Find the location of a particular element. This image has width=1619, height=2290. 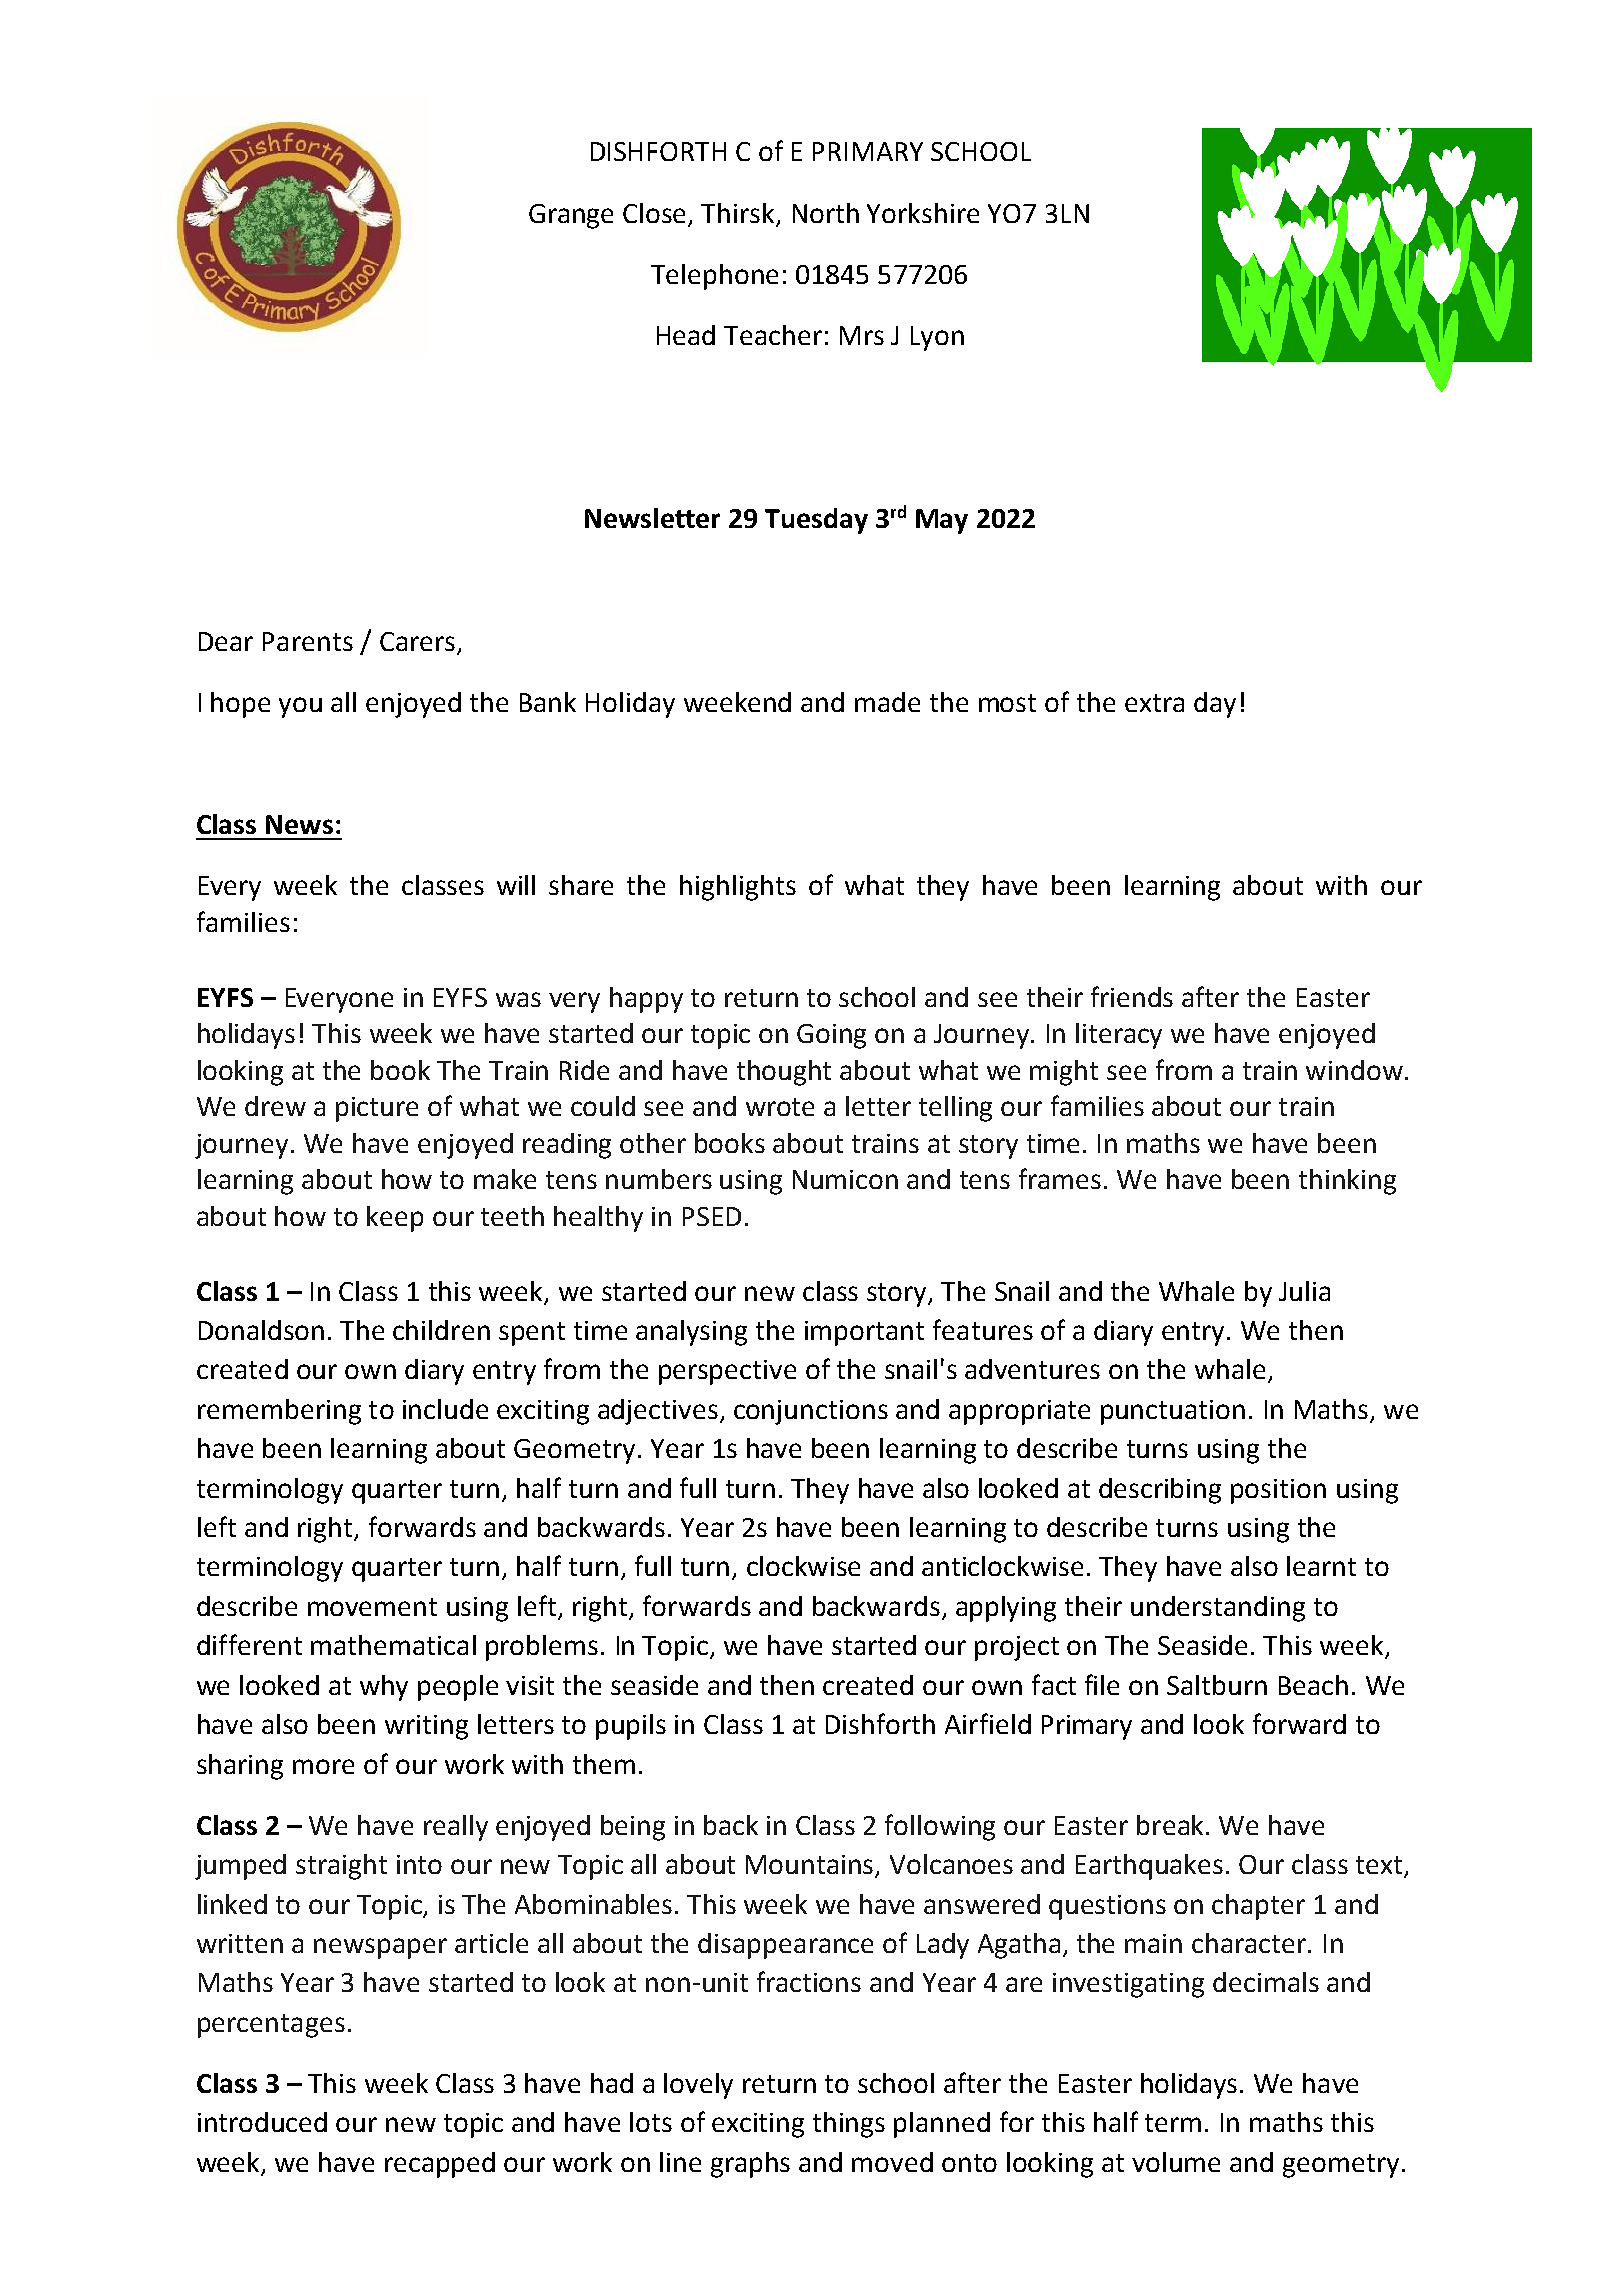

introduced is located at coordinates (262, 2122).
